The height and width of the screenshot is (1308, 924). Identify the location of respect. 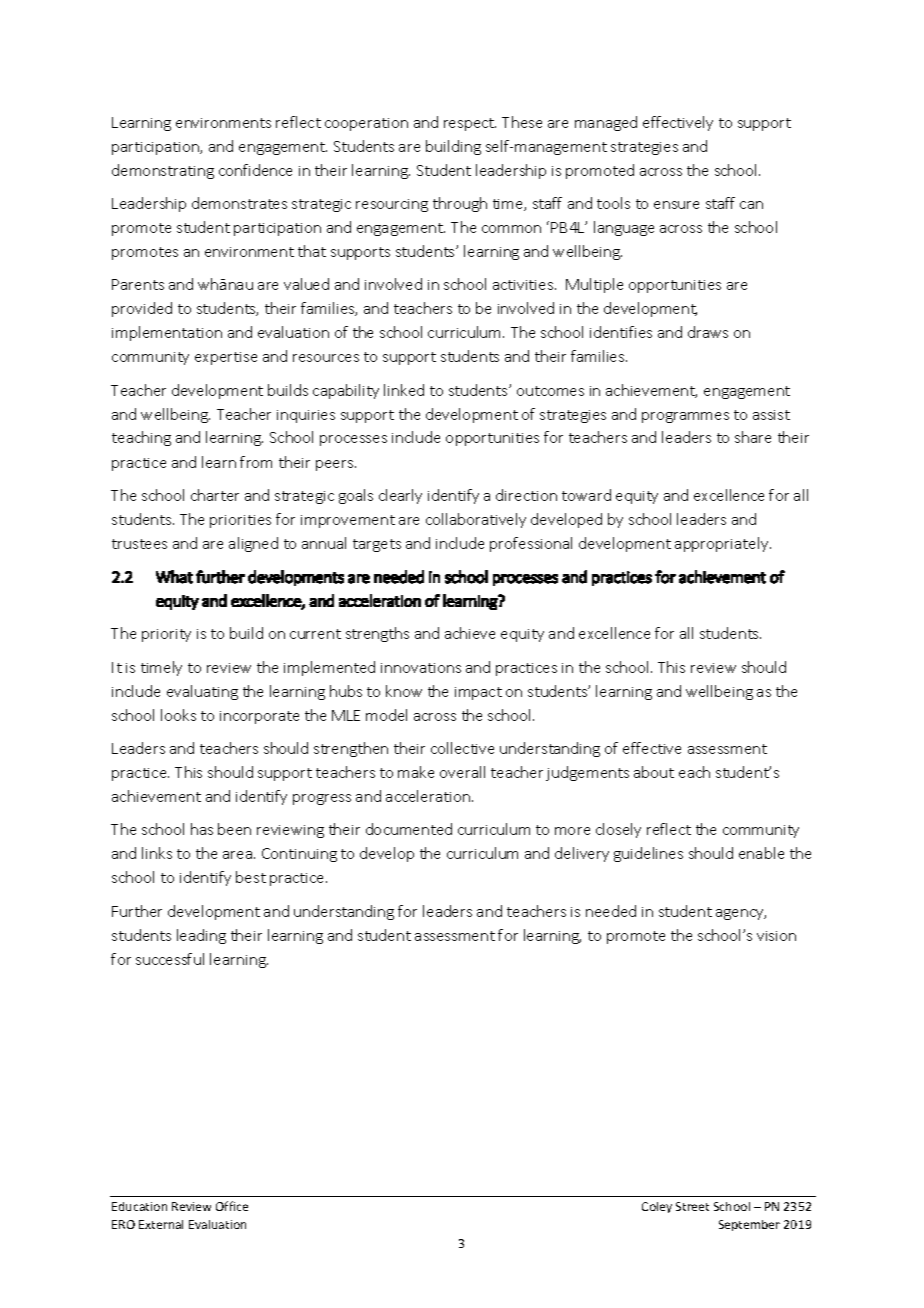
(470, 124).
